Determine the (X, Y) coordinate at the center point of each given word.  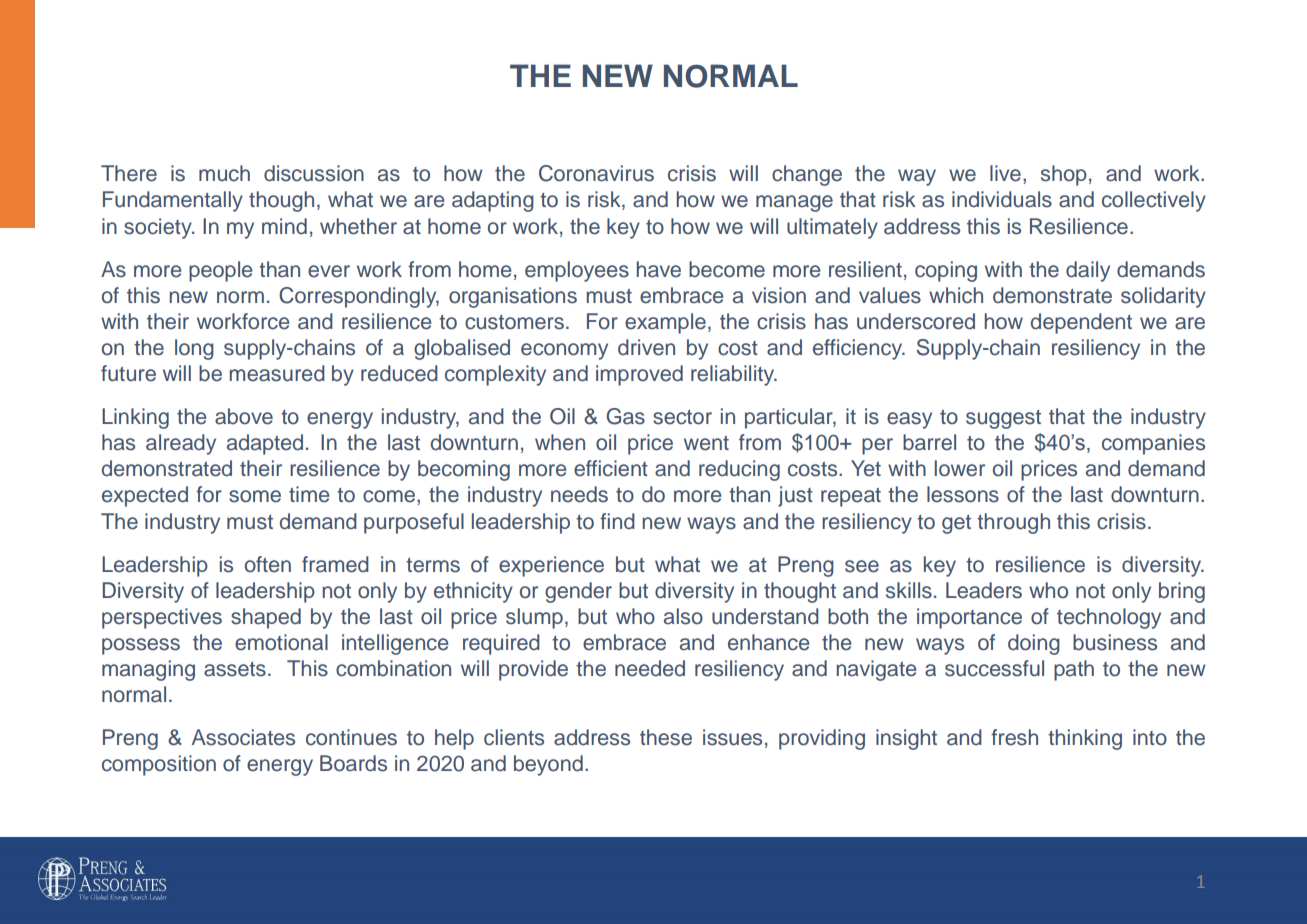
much (224, 173)
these (666, 737)
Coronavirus (596, 173)
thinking (1085, 739)
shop (1064, 175)
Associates (243, 737)
